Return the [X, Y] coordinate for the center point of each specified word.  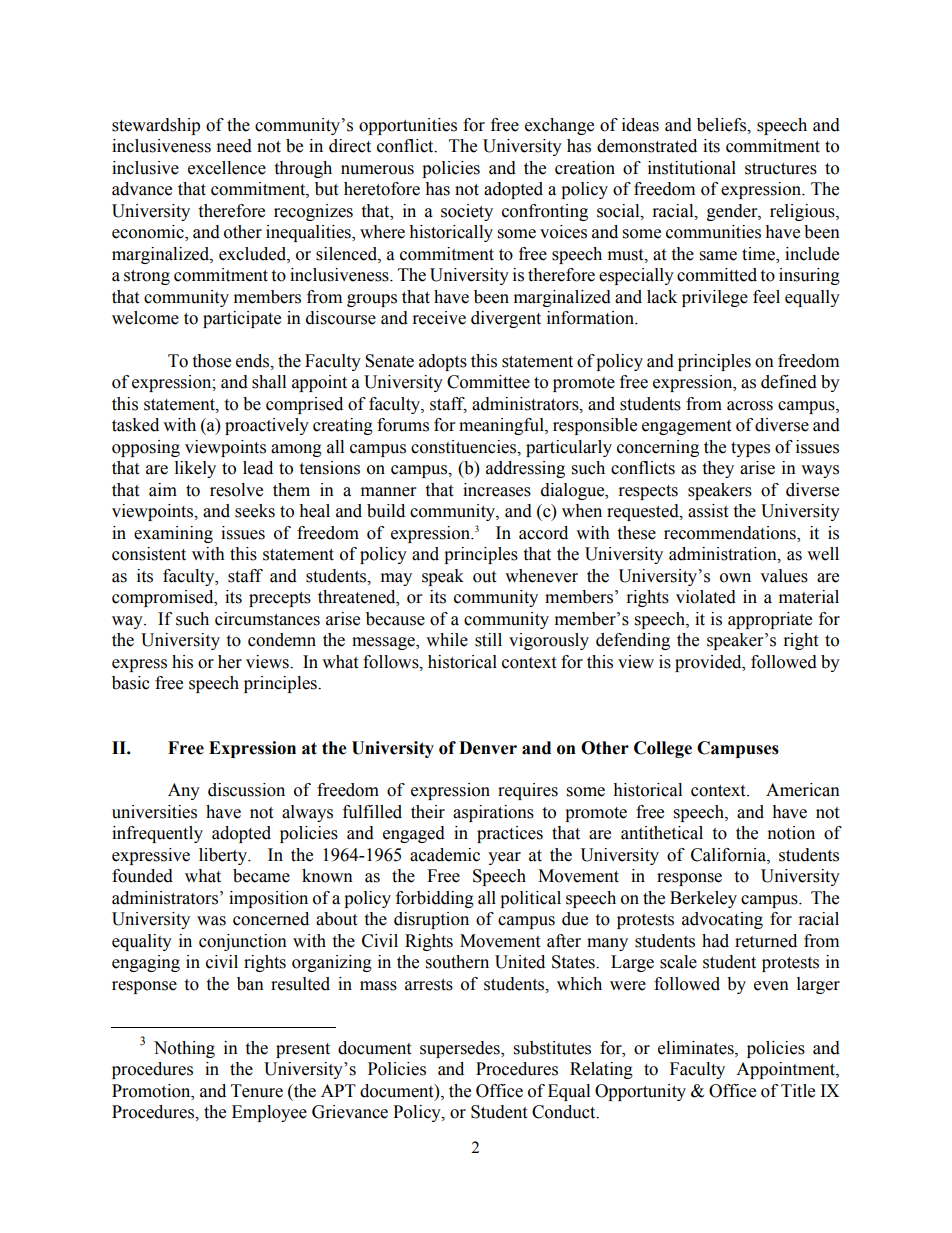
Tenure [257, 1091]
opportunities [408, 126]
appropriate [770, 620]
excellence [227, 168]
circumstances [267, 619]
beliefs [723, 125]
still [488, 640]
